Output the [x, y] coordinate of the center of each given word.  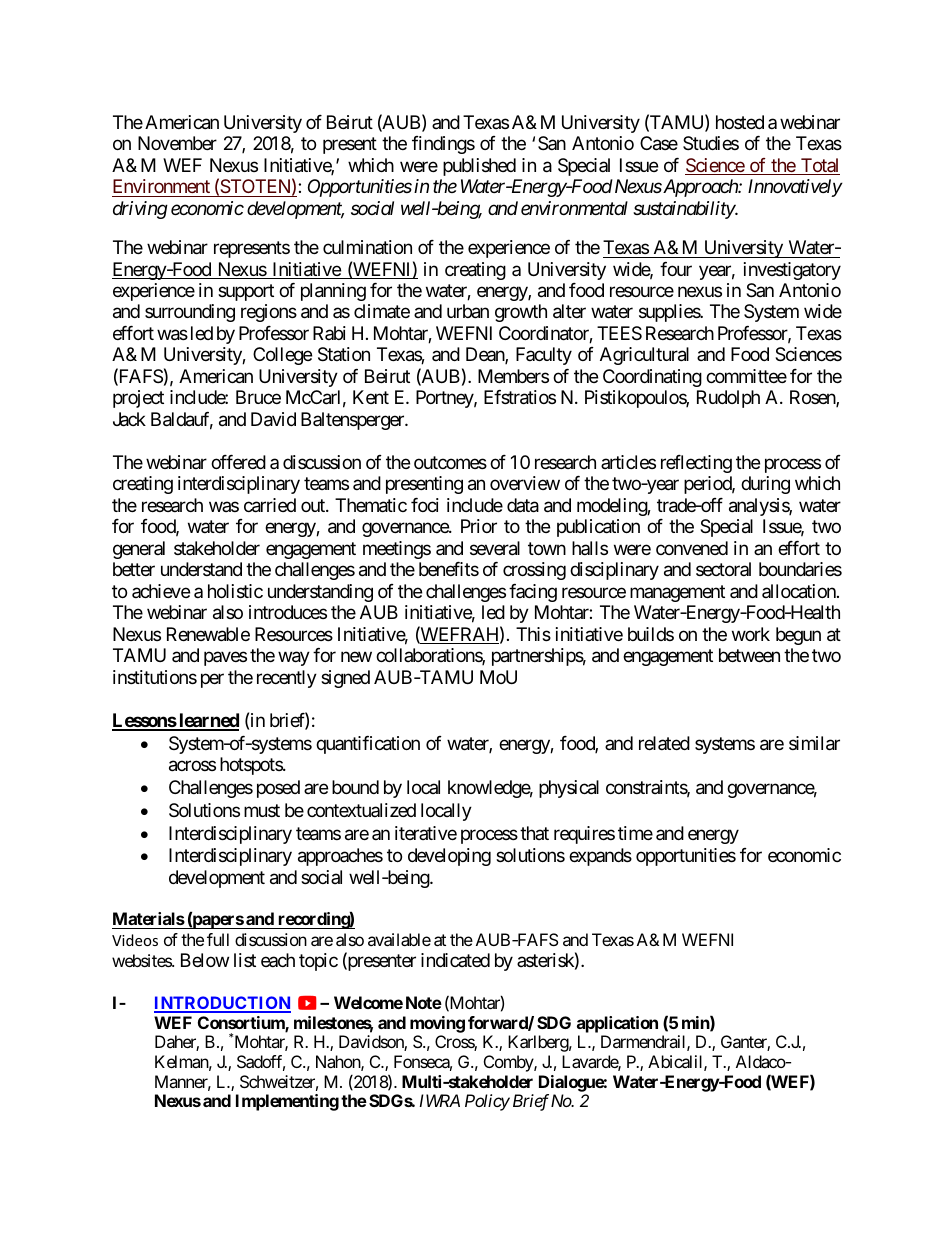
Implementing [287, 1102]
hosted [740, 122]
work [751, 634]
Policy [487, 1102]
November [177, 143]
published [479, 167]
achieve [161, 591]
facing [533, 593]
